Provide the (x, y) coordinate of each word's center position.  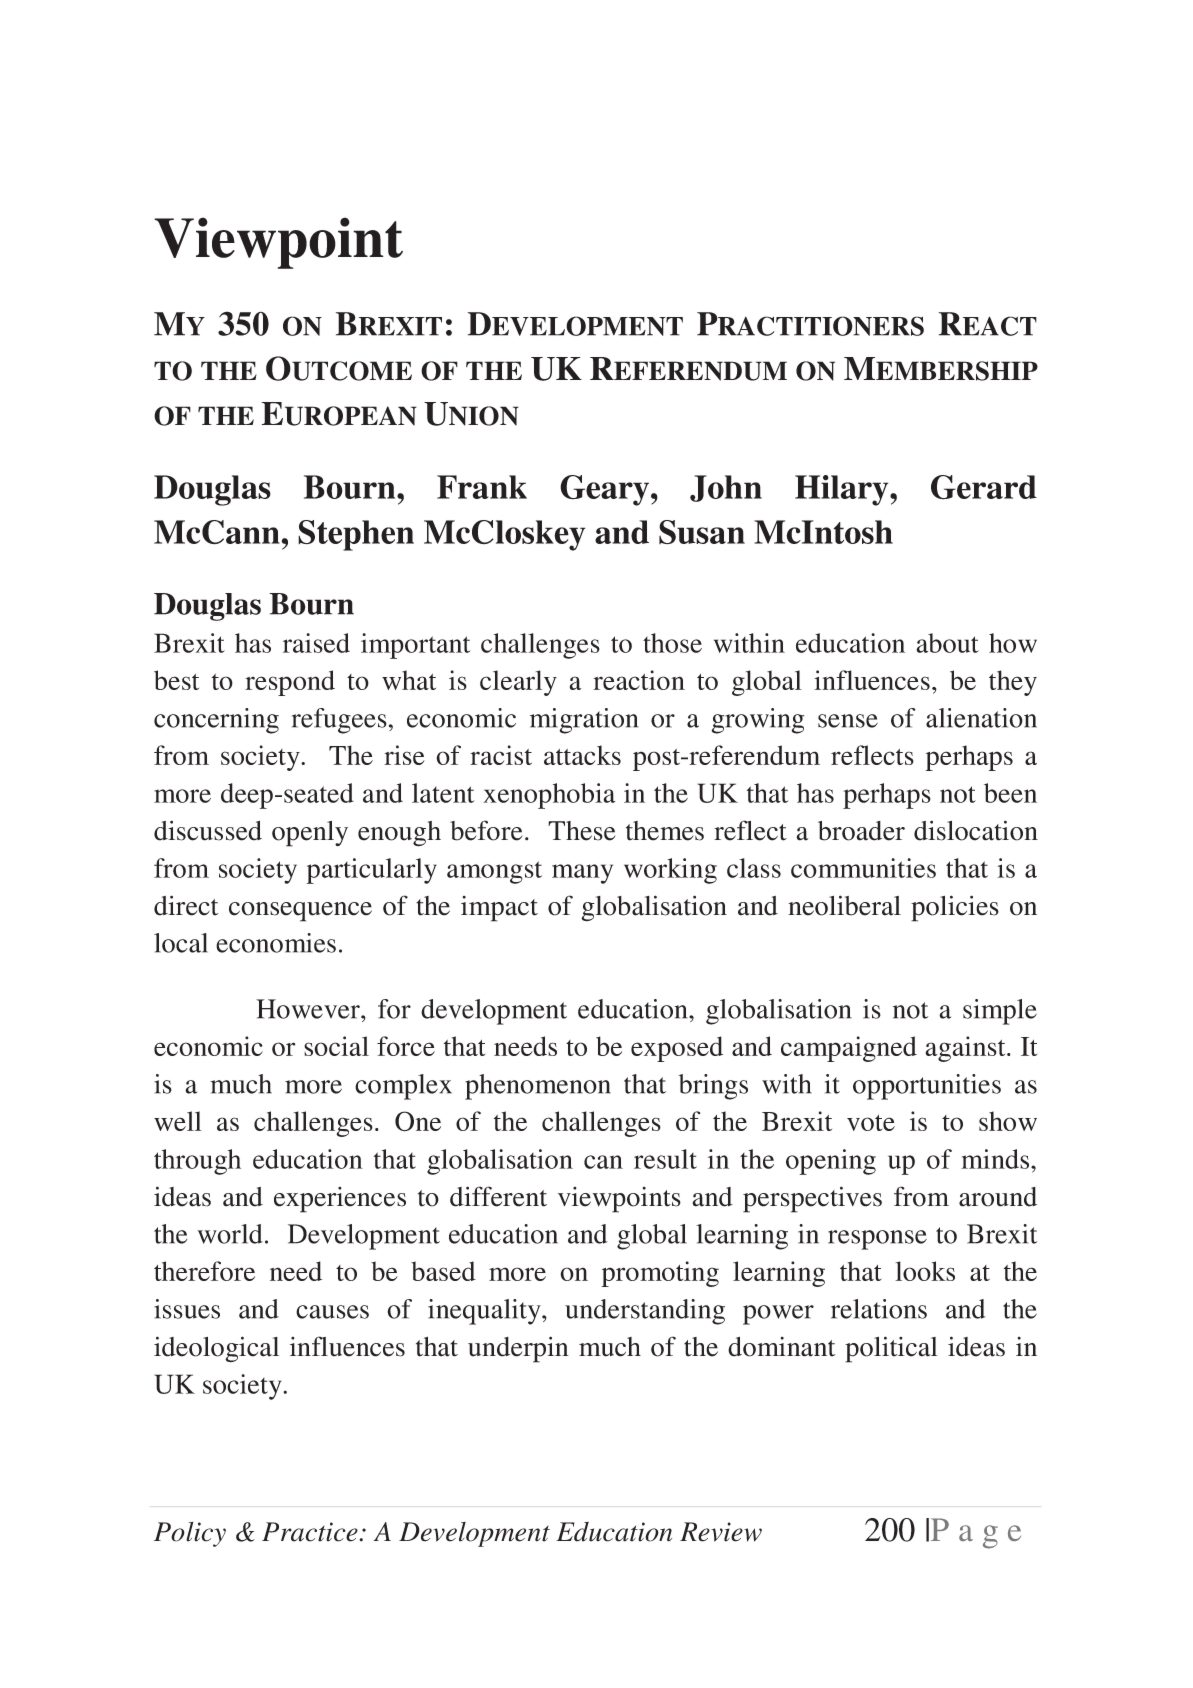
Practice (311, 1532)
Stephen (356, 535)
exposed (677, 1049)
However (309, 1009)
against (967, 1049)
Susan (702, 532)
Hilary (843, 490)
